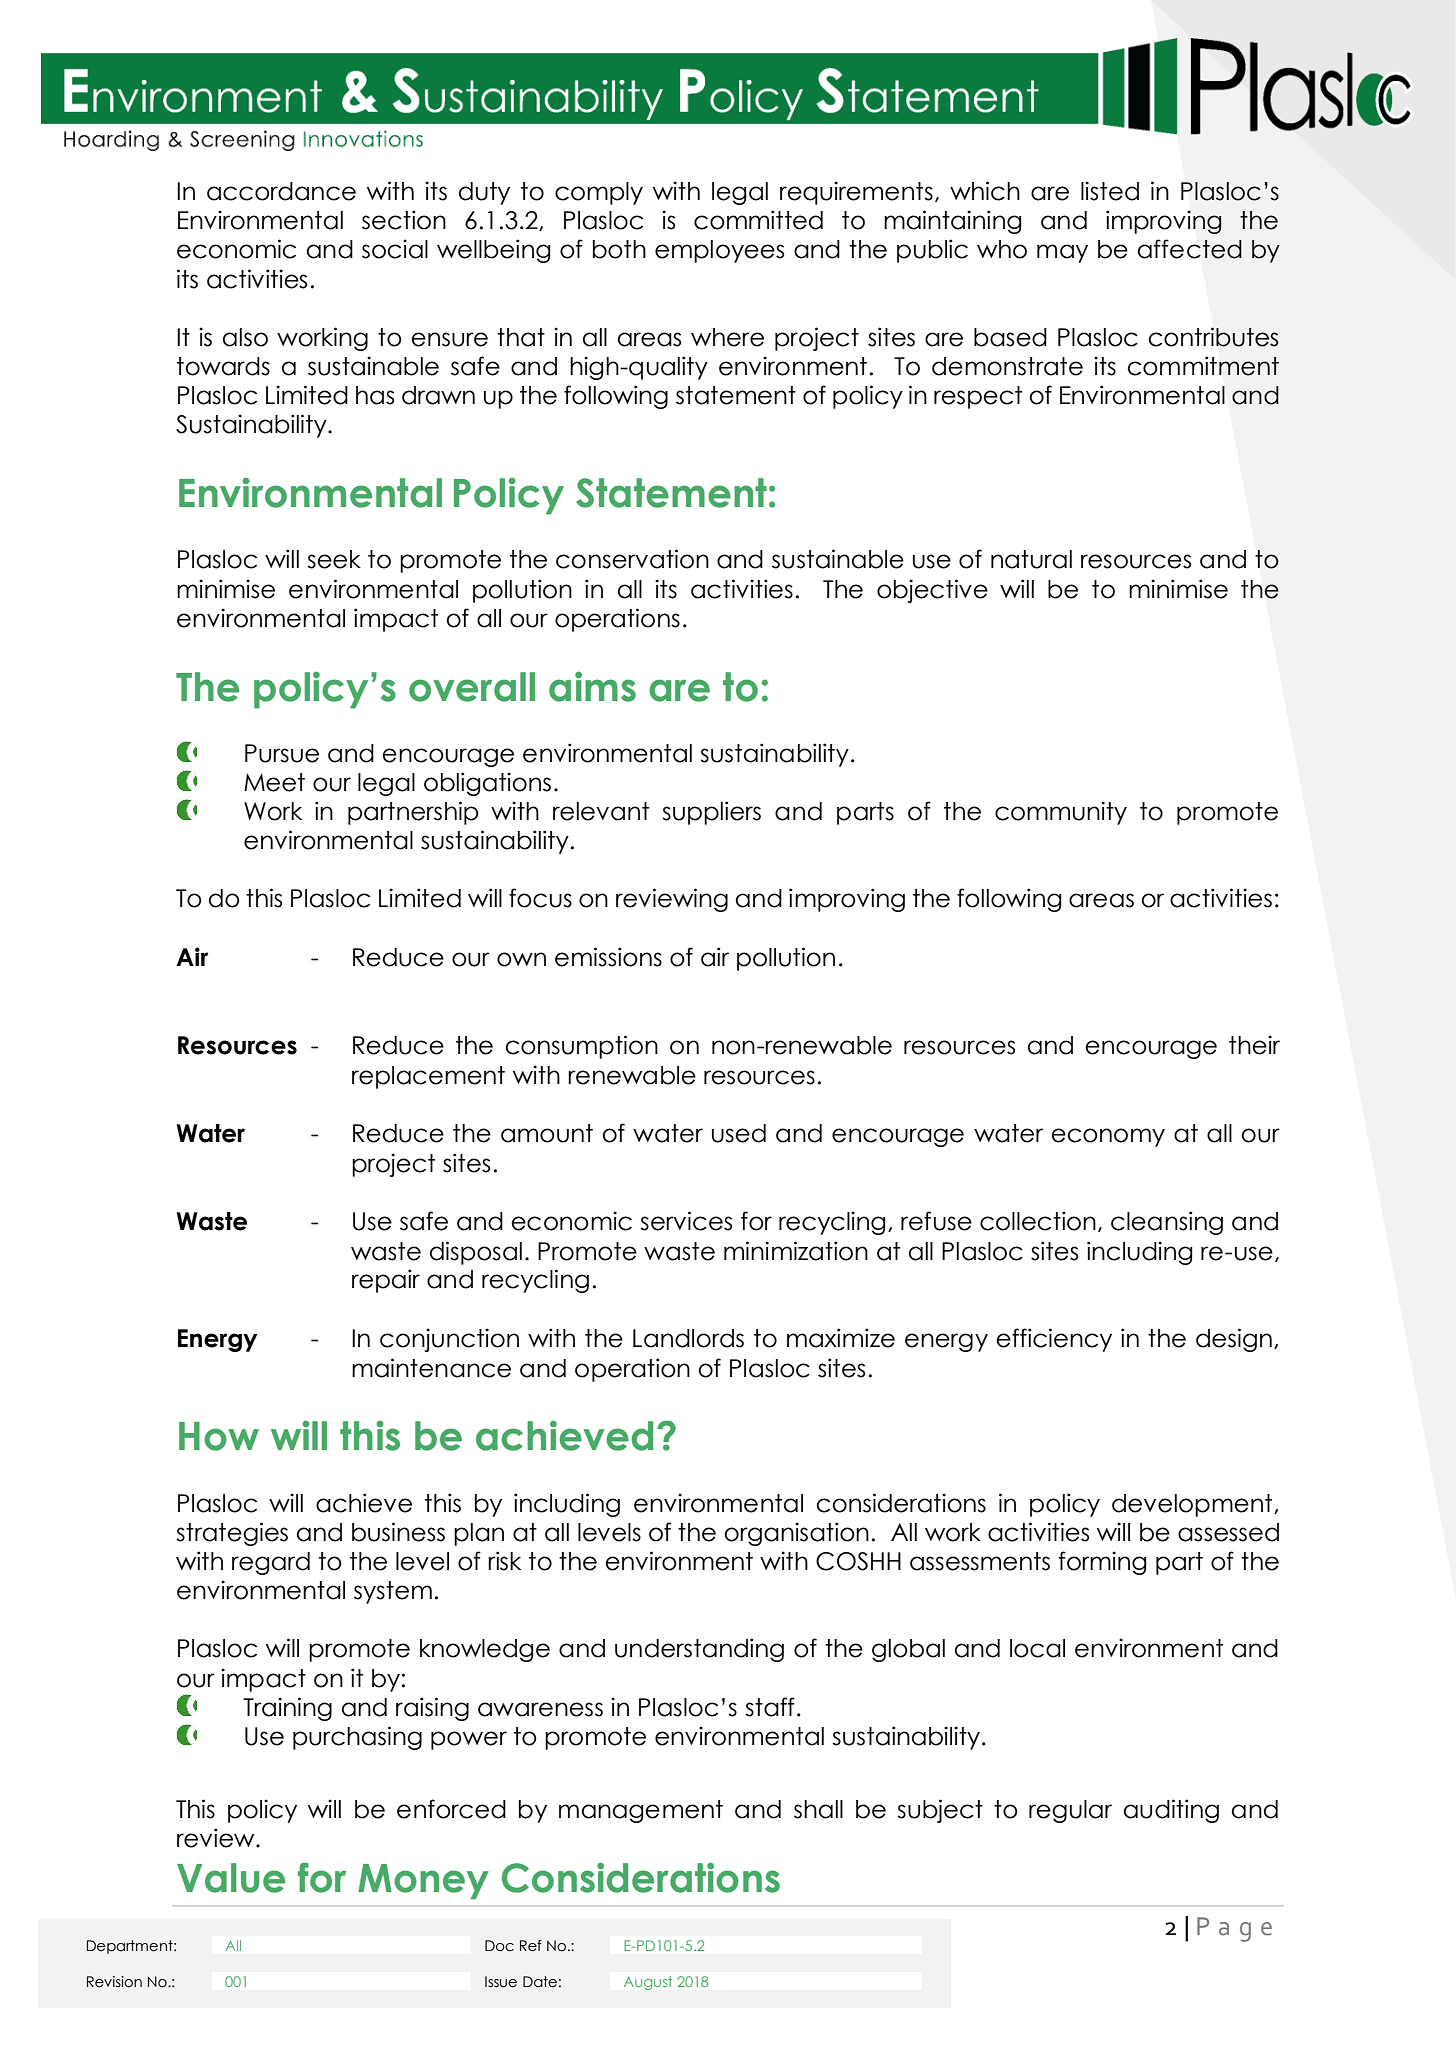 The height and width of the screenshot is (2060, 1456). What do you see at coordinates (274, 782) in the screenshot?
I see `Meet` at bounding box center [274, 782].
